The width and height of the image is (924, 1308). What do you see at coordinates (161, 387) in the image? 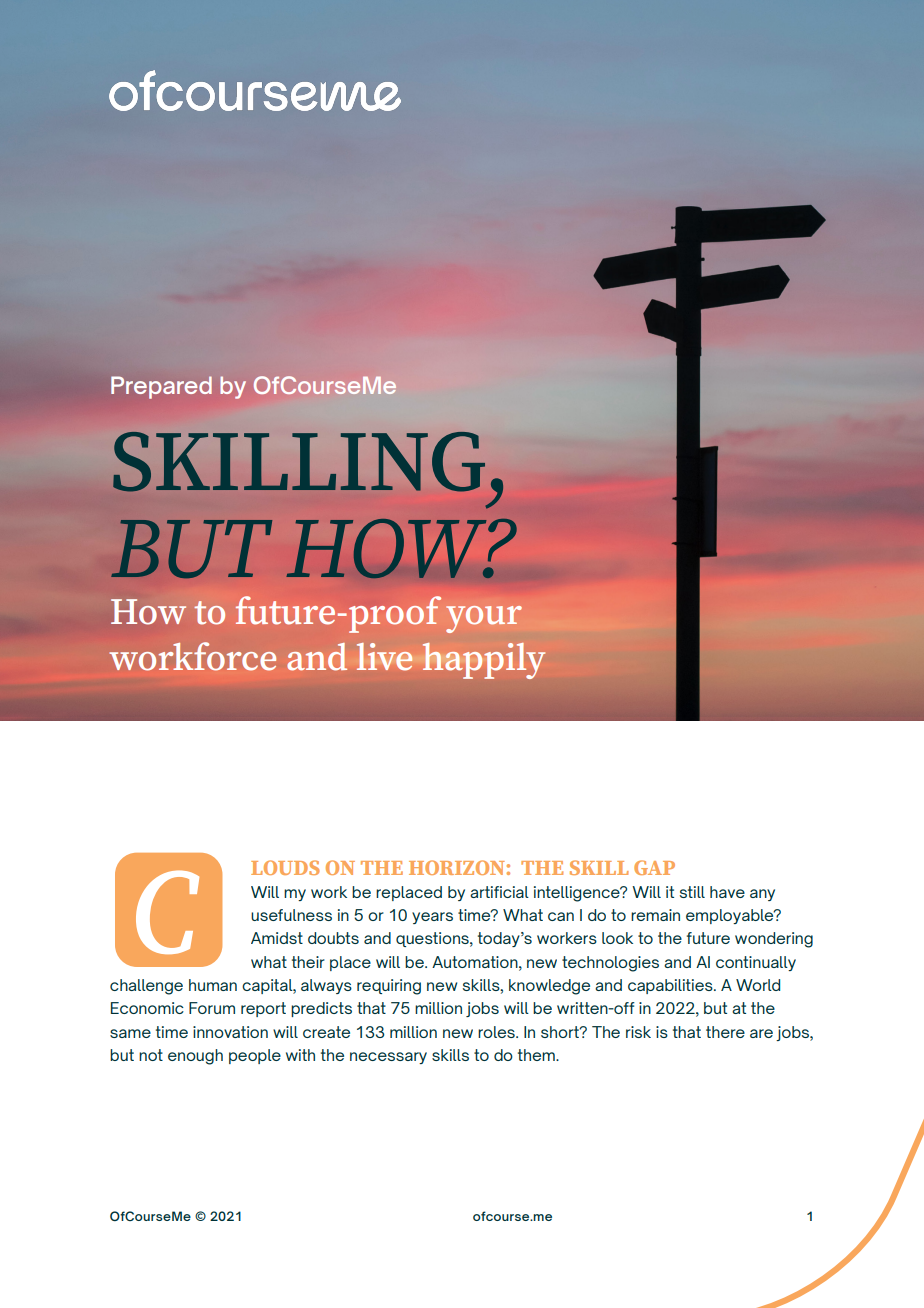
I see `Prepared` at bounding box center [161, 387].
